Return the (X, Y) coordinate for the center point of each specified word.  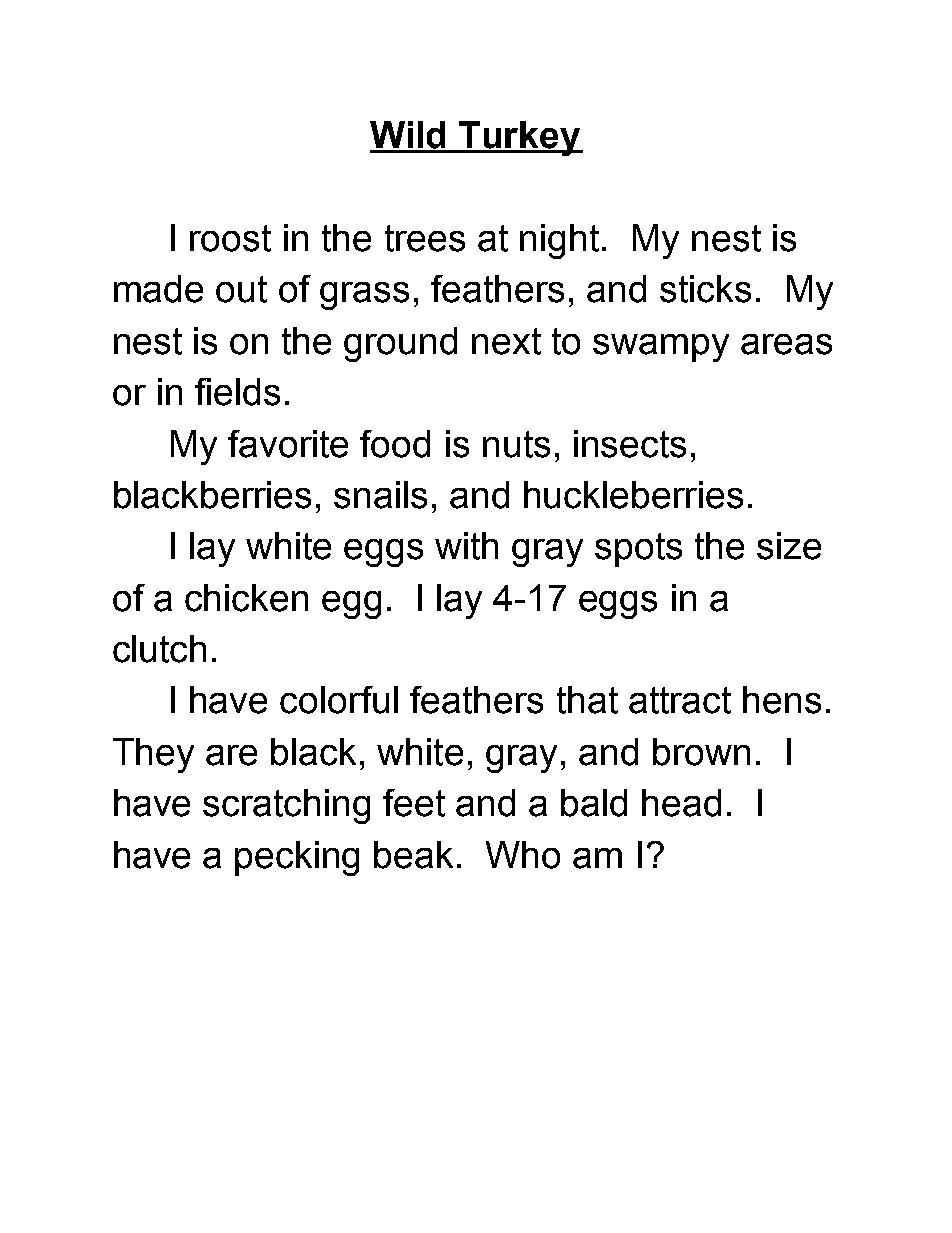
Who (523, 855)
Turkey (520, 138)
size (789, 546)
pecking (297, 858)
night (559, 241)
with (466, 546)
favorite (288, 444)
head (681, 803)
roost (230, 238)
